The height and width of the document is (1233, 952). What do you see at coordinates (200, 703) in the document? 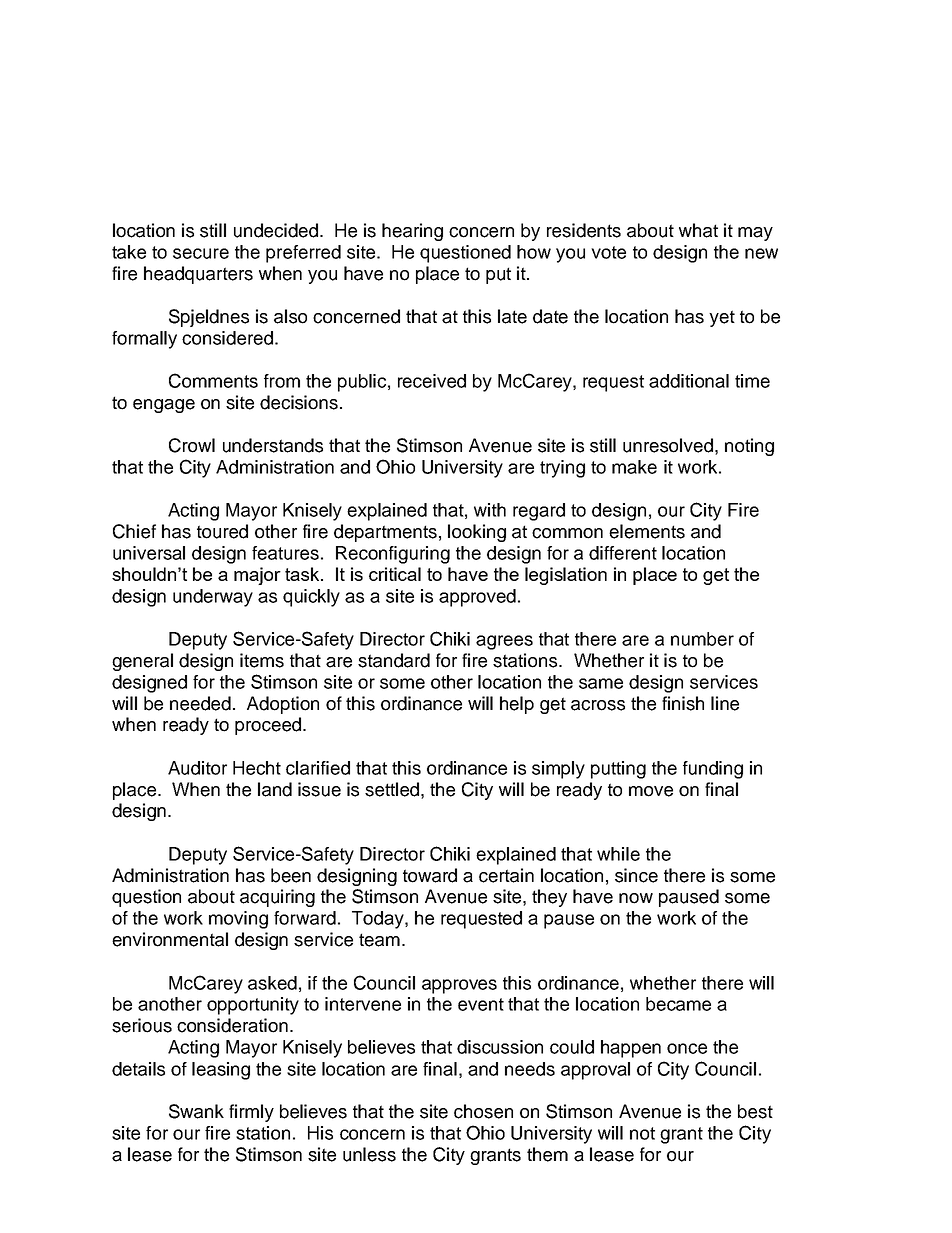
I see `needed` at bounding box center [200, 703].
